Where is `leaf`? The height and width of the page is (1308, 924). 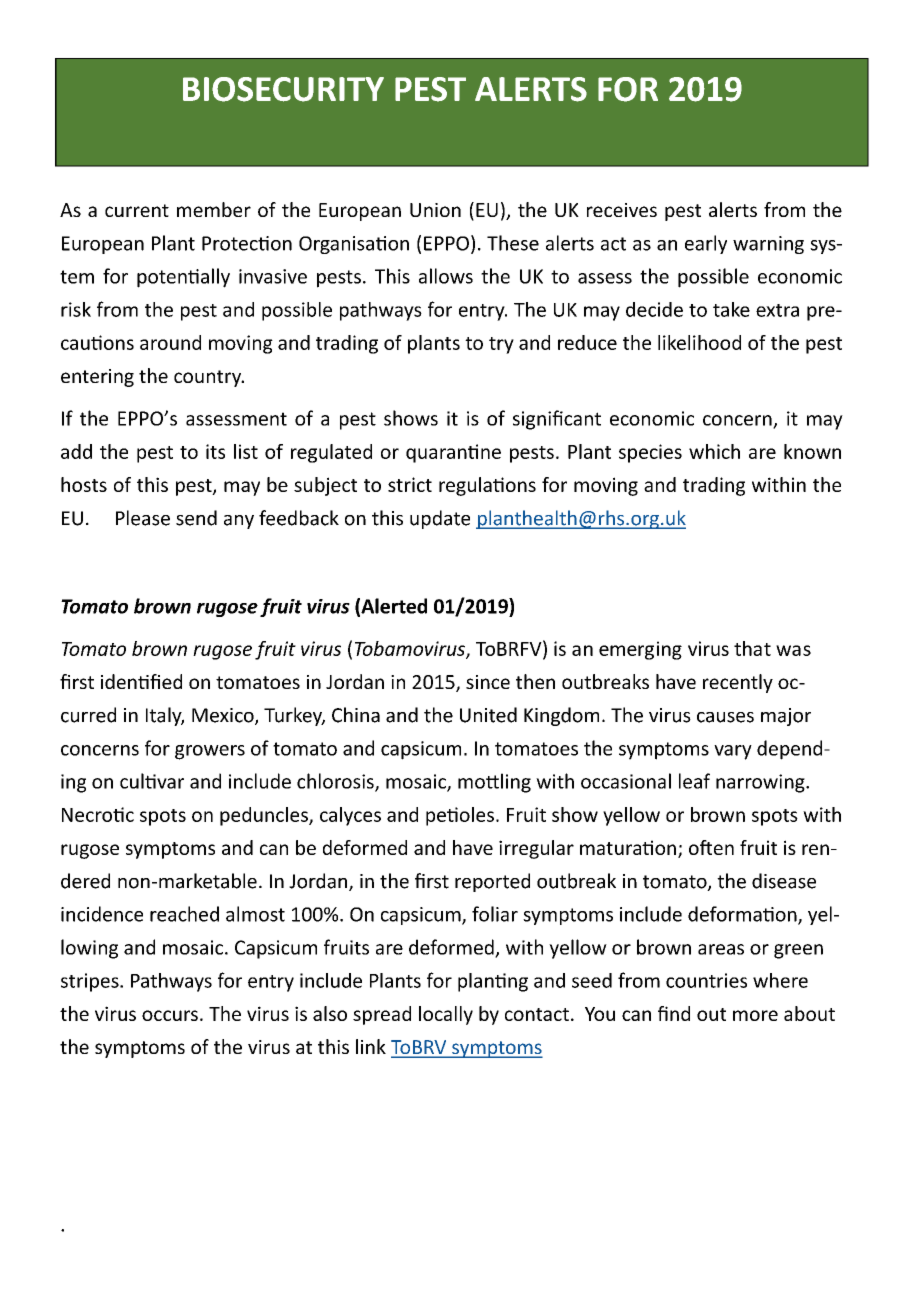 leaf is located at coordinates (694, 781).
